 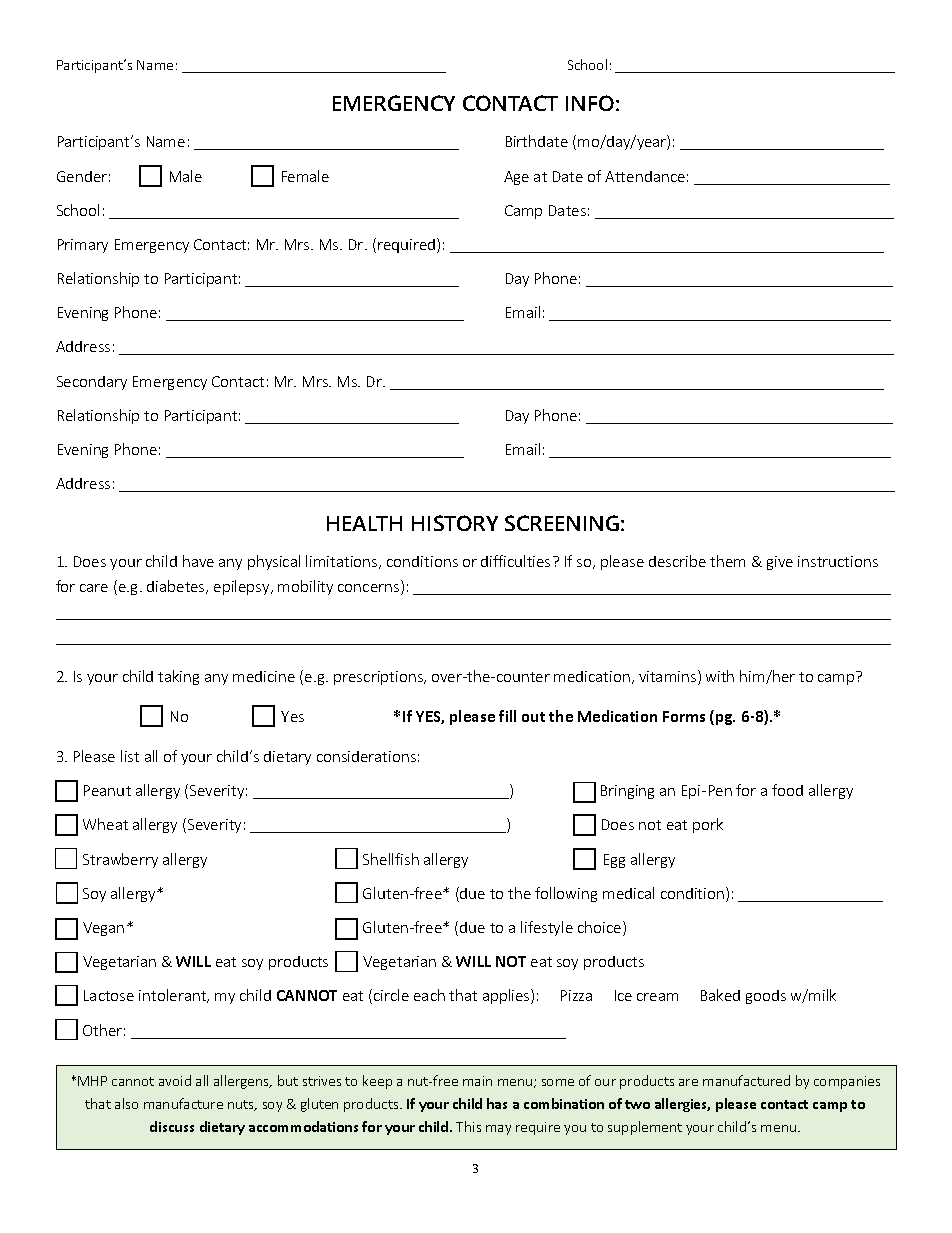 What do you see at coordinates (516, 178) in the document?
I see `Age` at bounding box center [516, 178].
